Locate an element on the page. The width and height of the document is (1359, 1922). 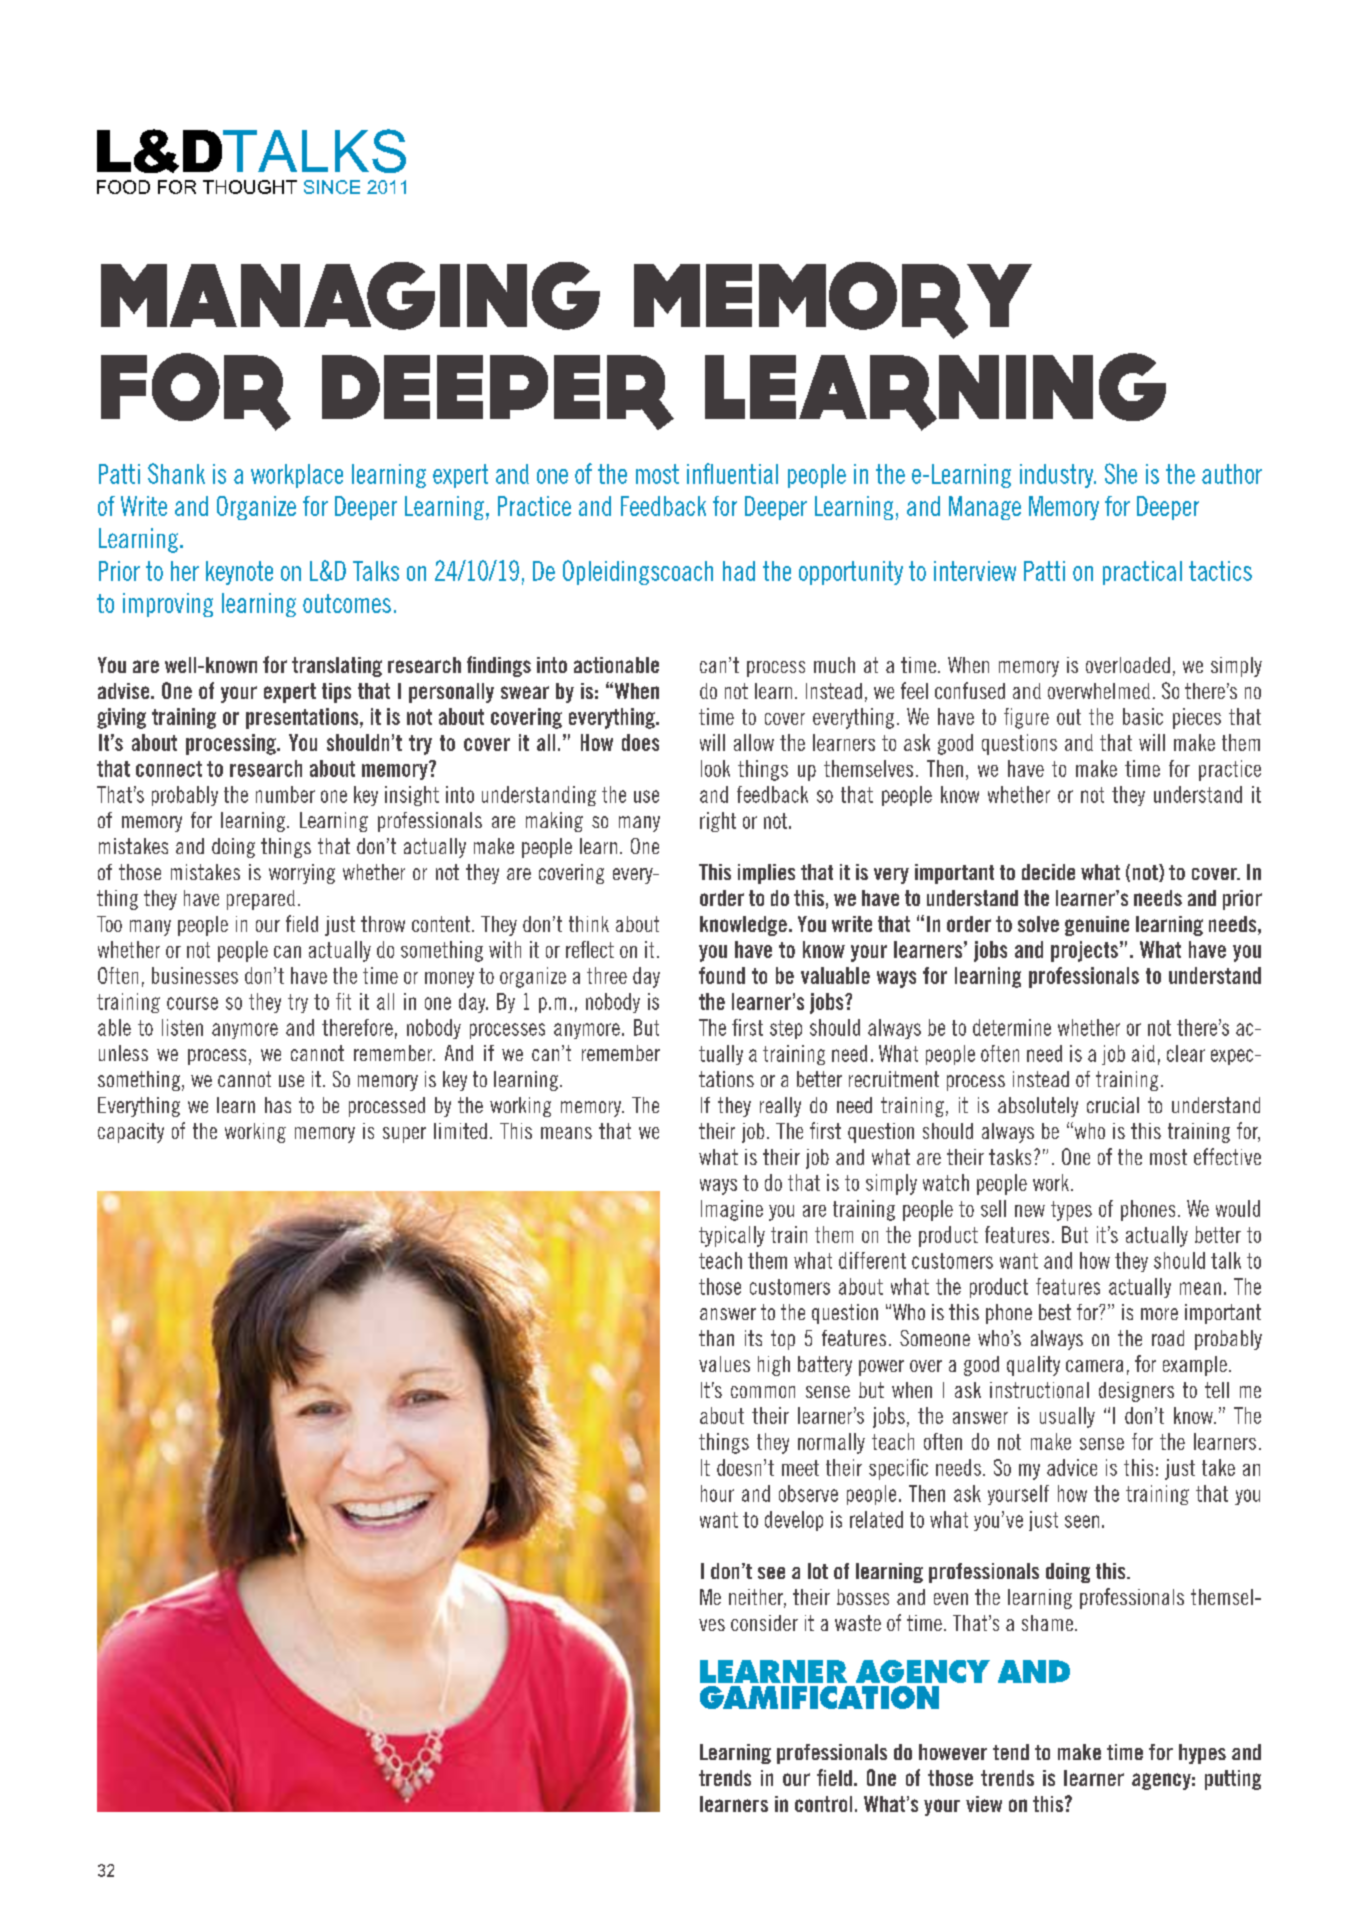
has is located at coordinates (278, 1105).
